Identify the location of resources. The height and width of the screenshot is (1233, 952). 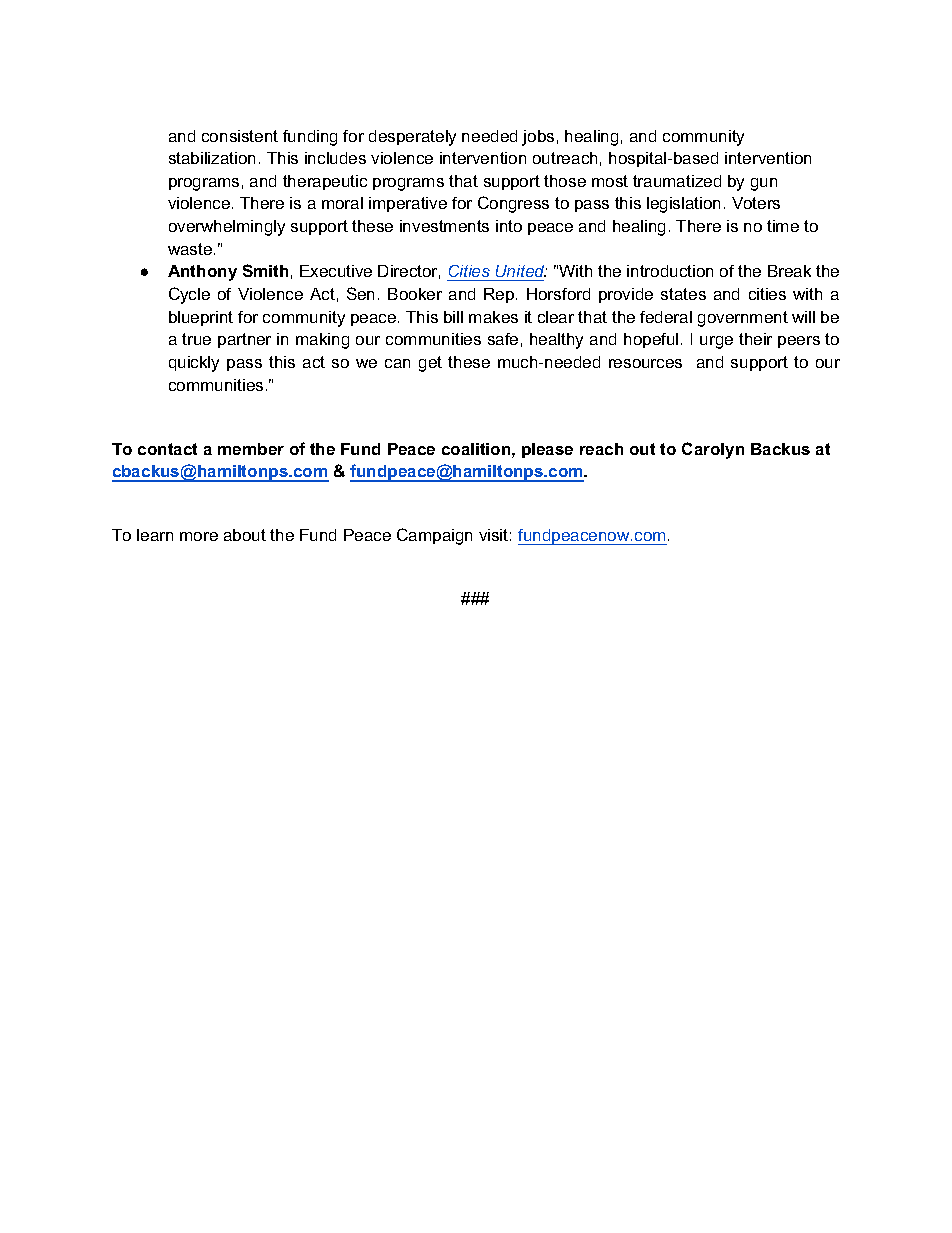
(645, 363).
